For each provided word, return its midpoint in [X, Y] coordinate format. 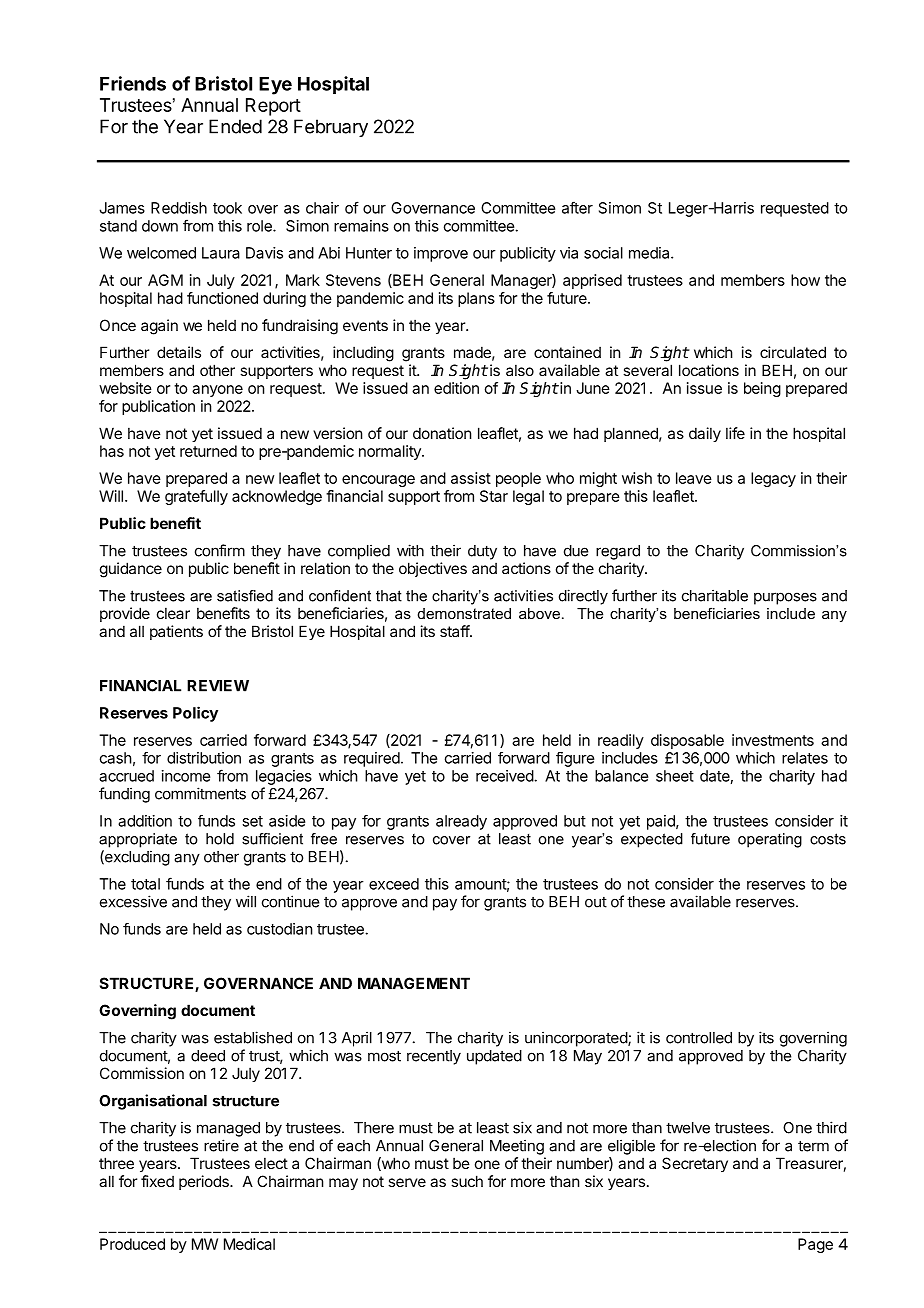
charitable [715, 595]
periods [205, 1182]
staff [455, 631]
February [331, 128]
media [650, 253]
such [467, 1181]
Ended [235, 126]
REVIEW [218, 686]
